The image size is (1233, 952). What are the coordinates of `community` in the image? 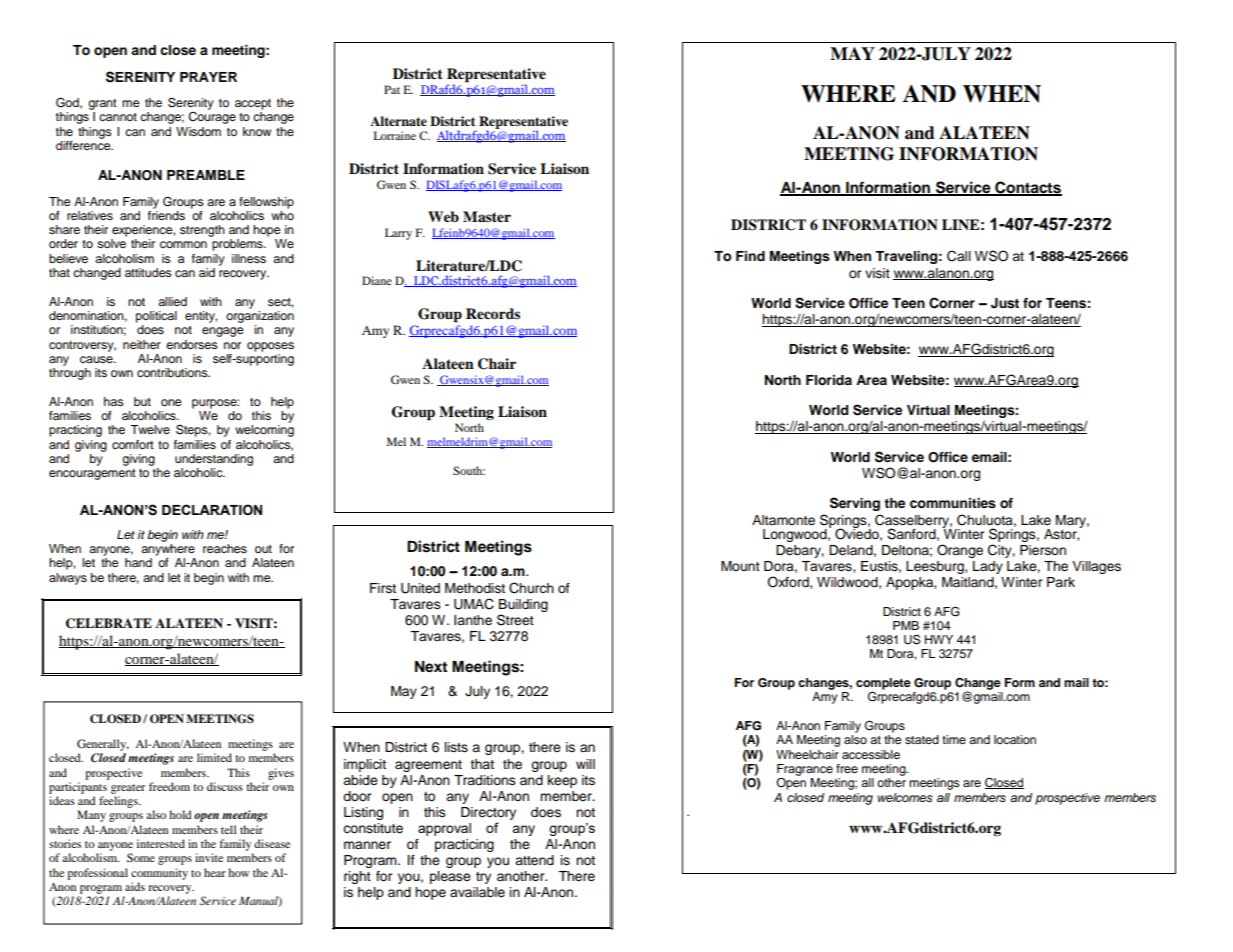 It's located at (159, 874).
